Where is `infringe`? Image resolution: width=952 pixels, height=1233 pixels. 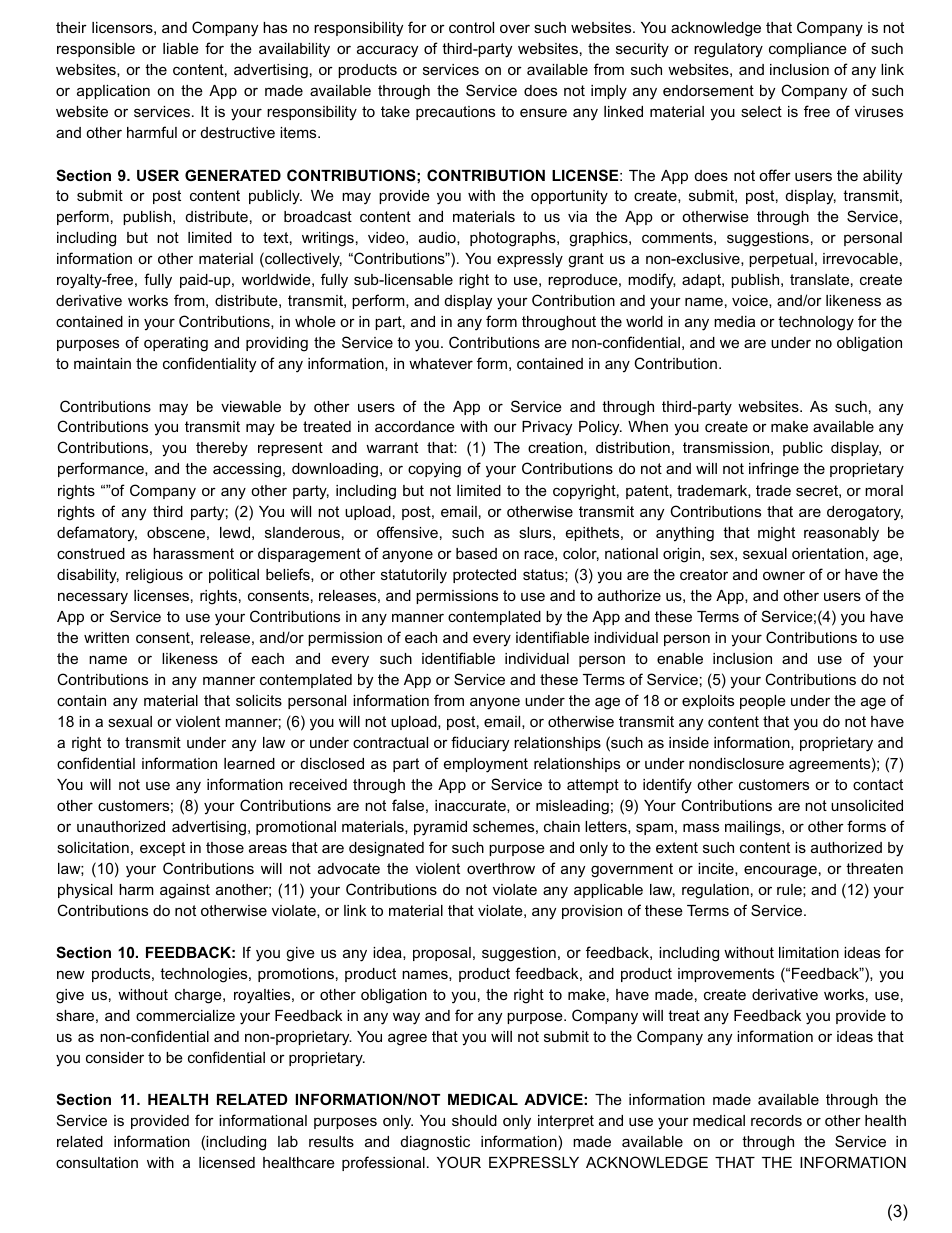
infringe is located at coordinates (774, 470).
